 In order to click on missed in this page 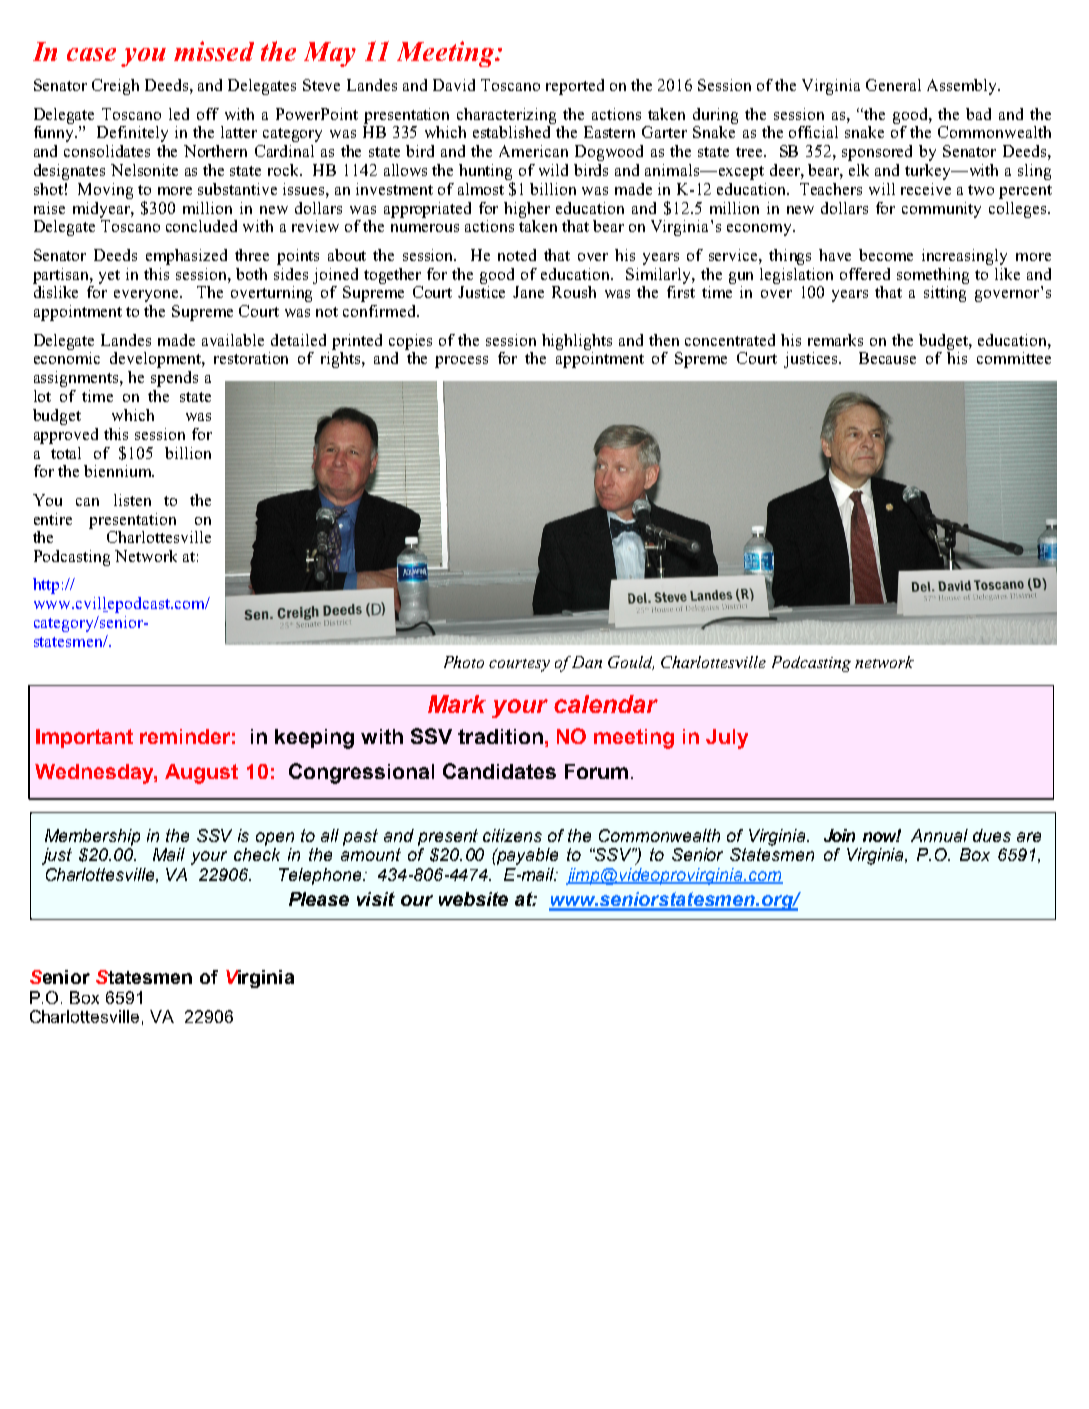, I will do `click(214, 51)`.
